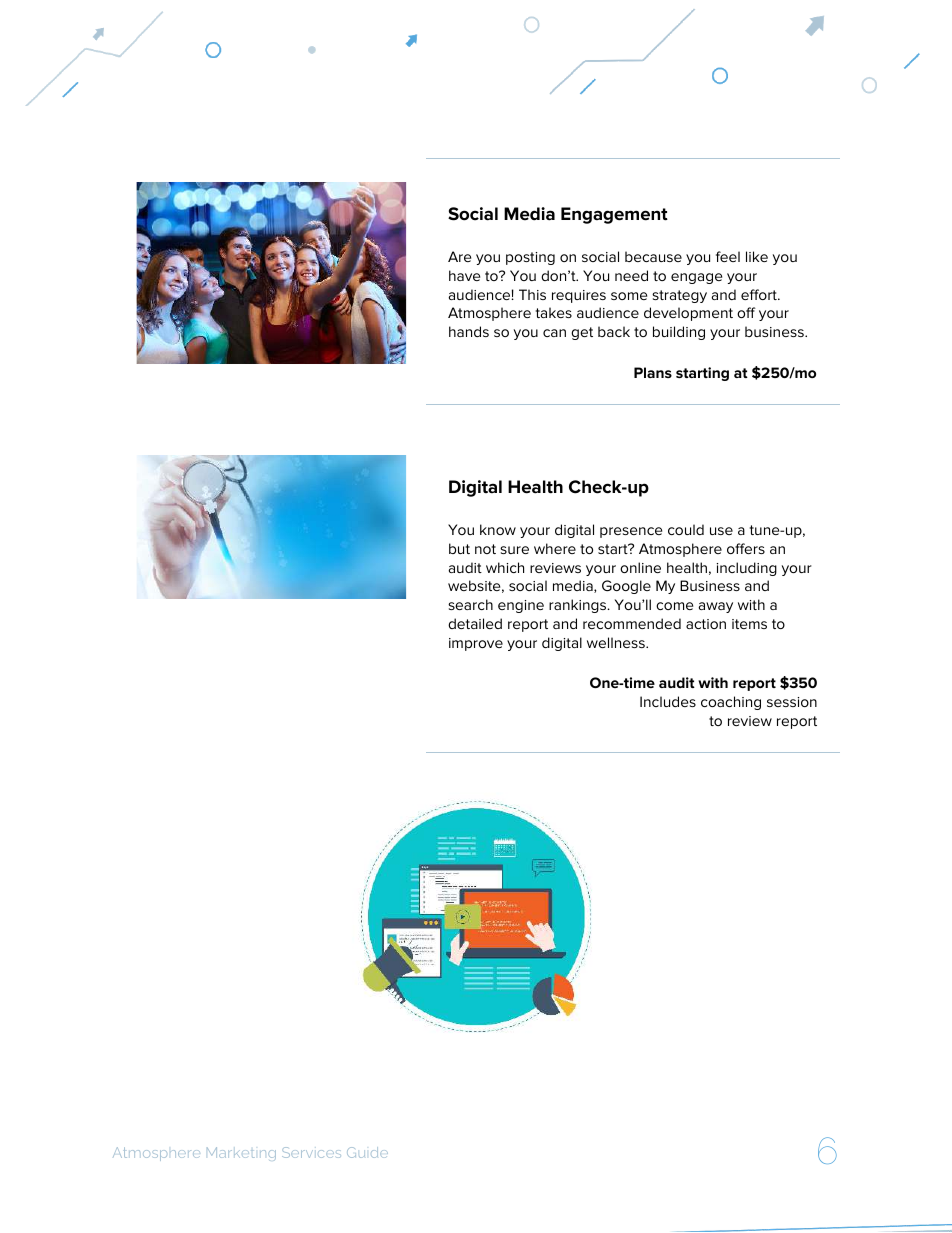 The image size is (952, 1233). Describe the element at coordinates (532, 294) in the screenshot. I see `This` at that location.
